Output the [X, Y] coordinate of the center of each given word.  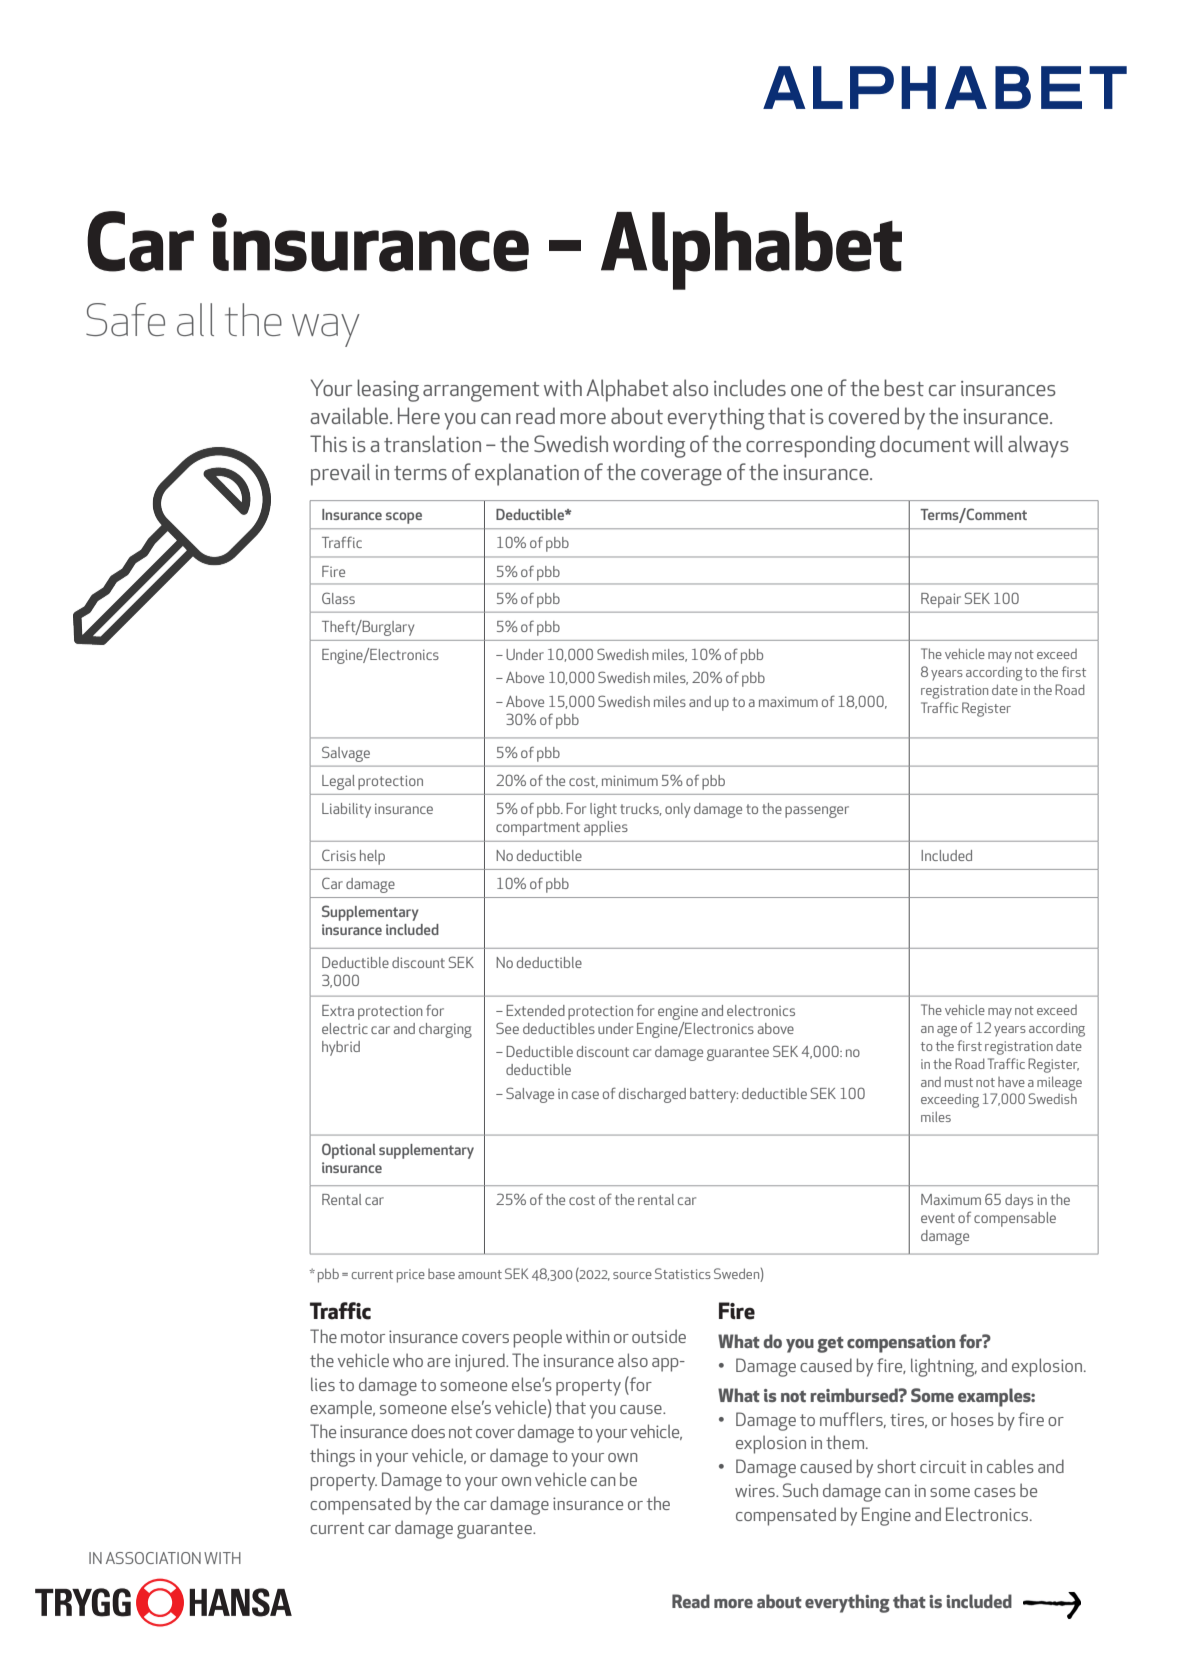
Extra [338, 1010]
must [959, 1082]
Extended [535, 1010]
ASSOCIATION [153, 1558]
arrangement [481, 392]
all [195, 319]
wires [756, 1490]
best [904, 387]
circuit [943, 1466]
